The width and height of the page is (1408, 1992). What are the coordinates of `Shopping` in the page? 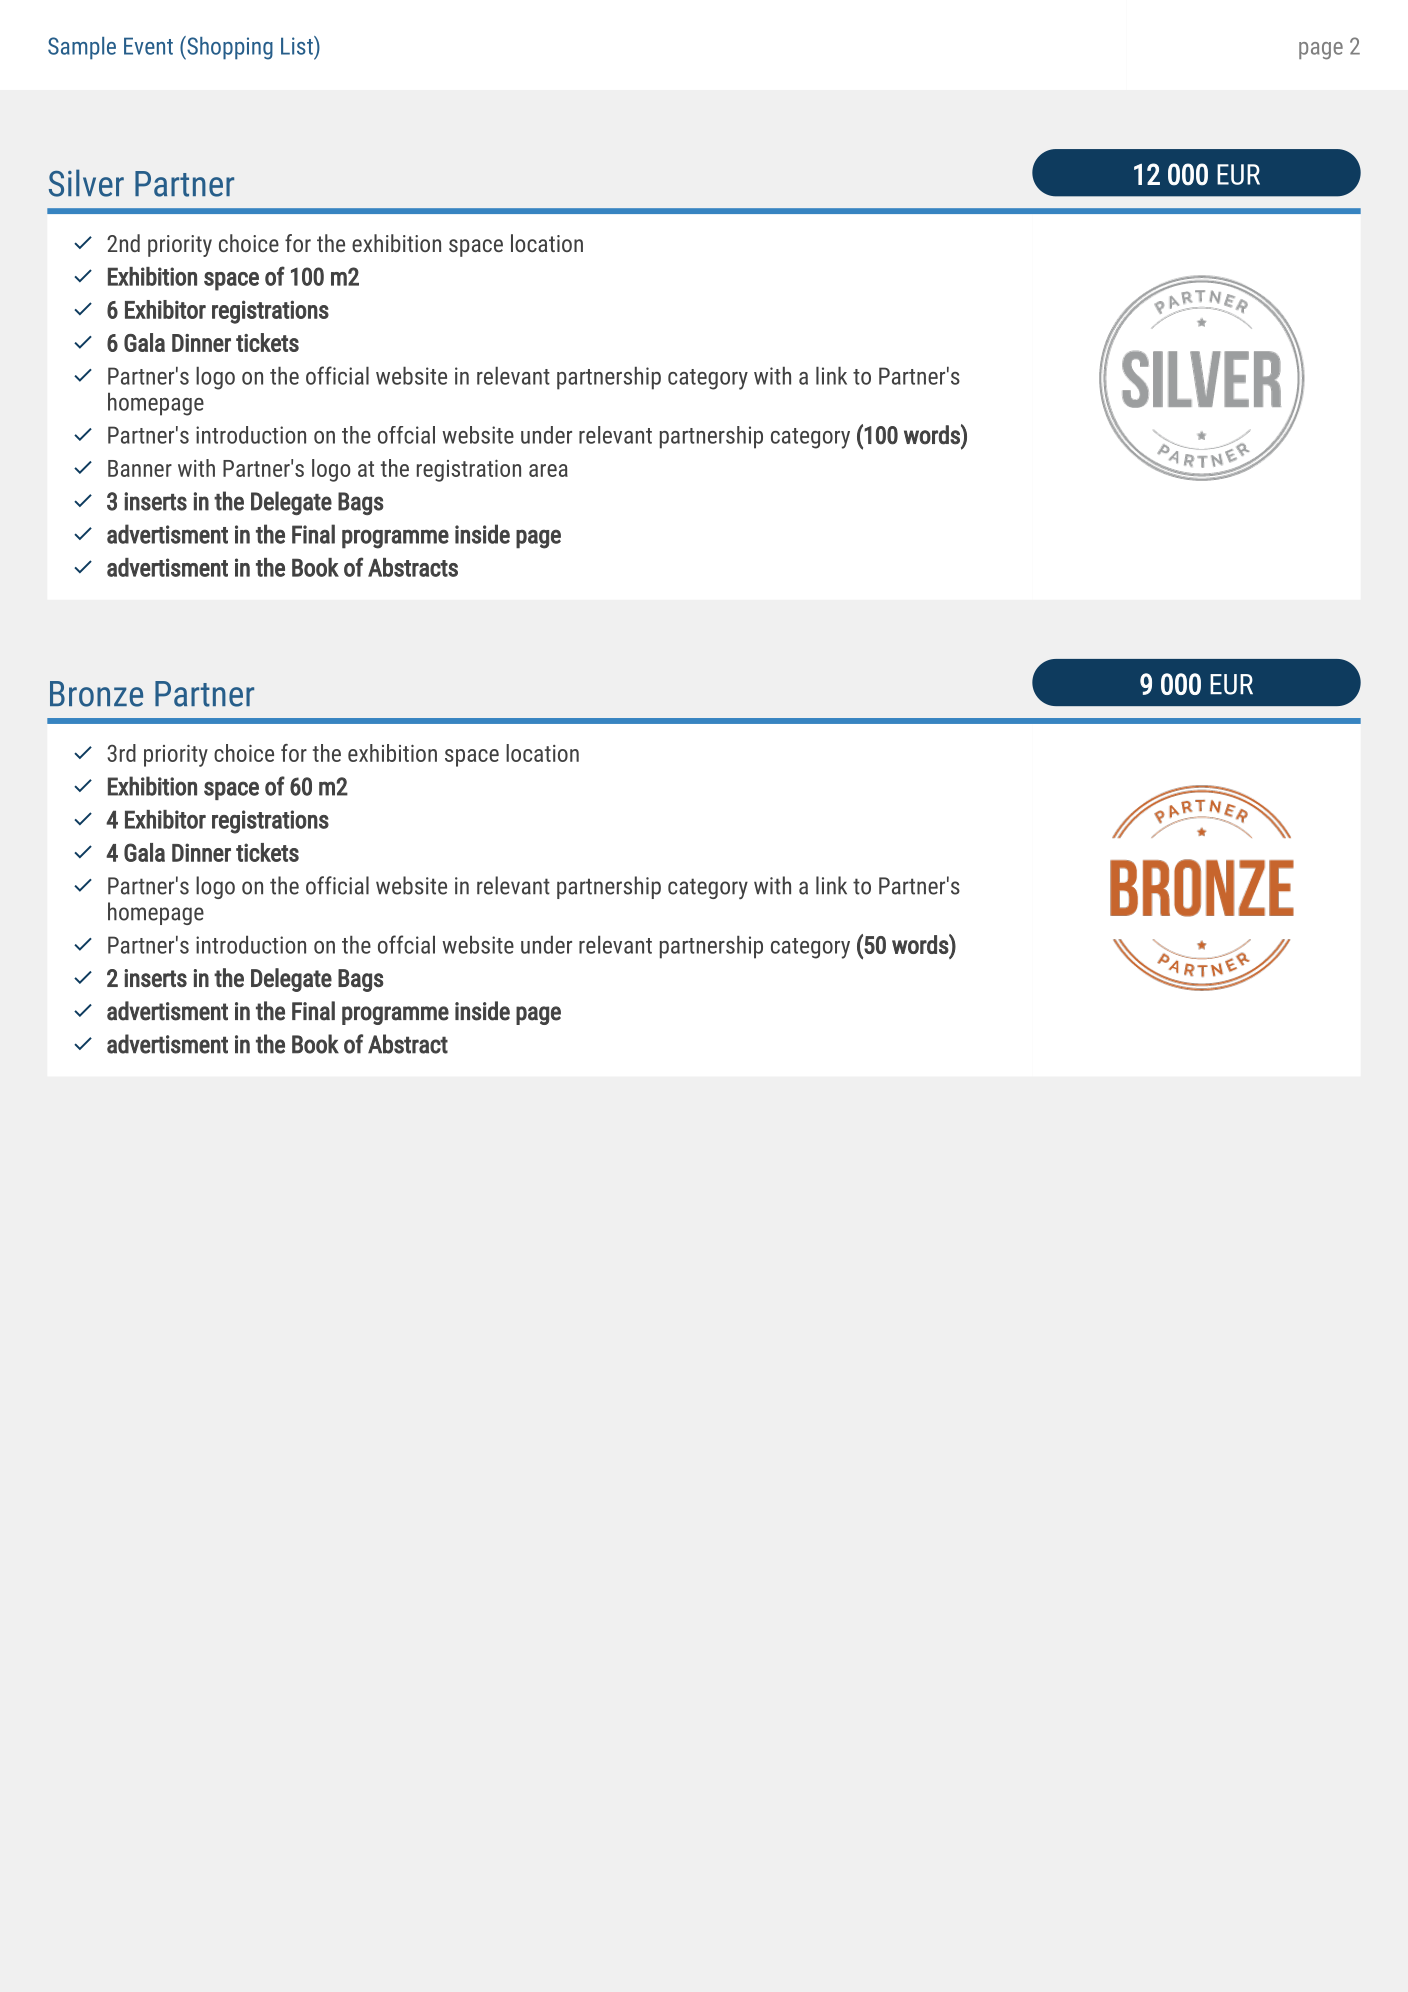 It's located at (229, 48).
